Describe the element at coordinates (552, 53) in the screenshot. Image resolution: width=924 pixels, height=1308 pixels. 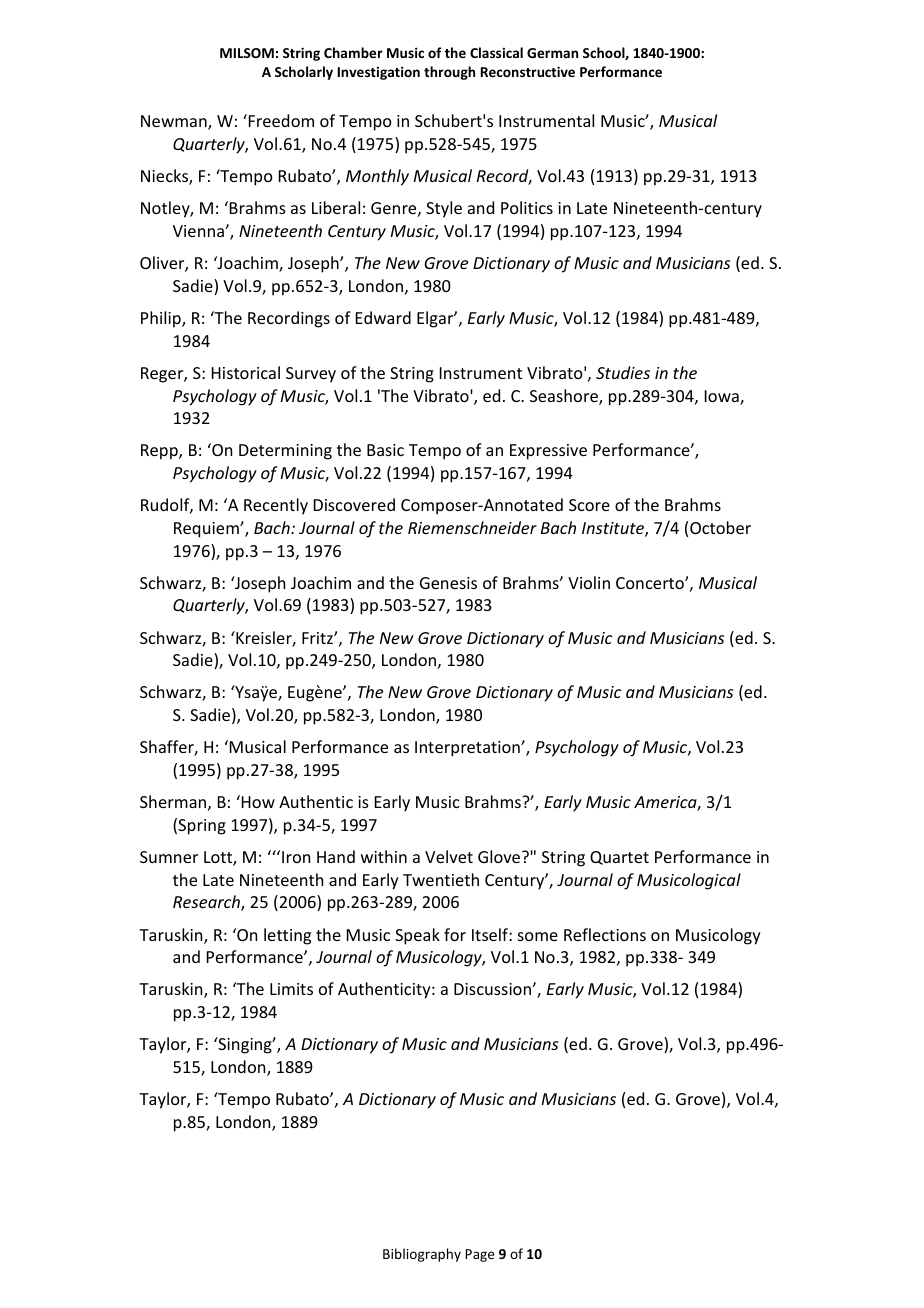
I see `German` at that location.
